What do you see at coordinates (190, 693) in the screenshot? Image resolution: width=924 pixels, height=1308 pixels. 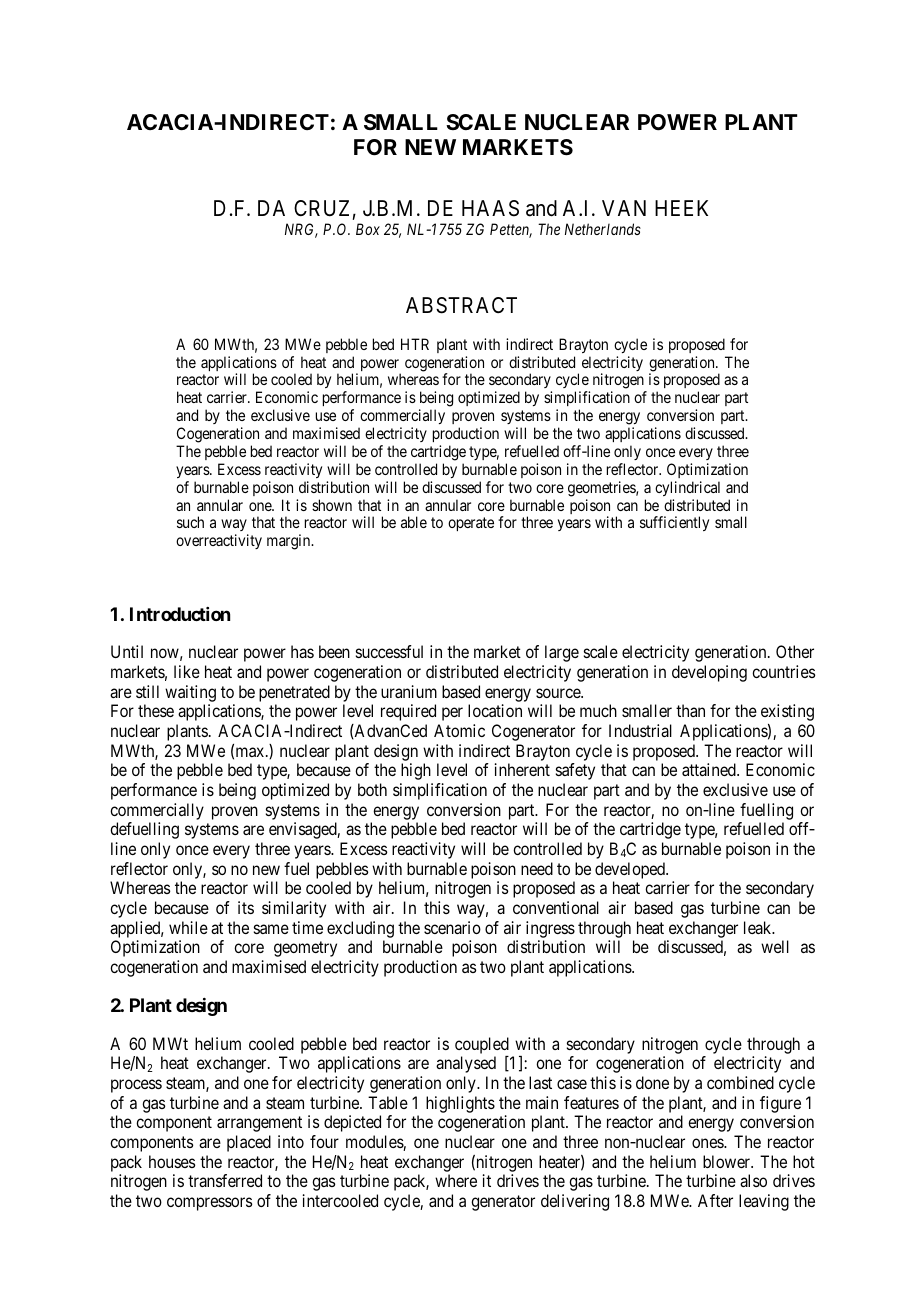 I see `waiting` at bounding box center [190, 693].
